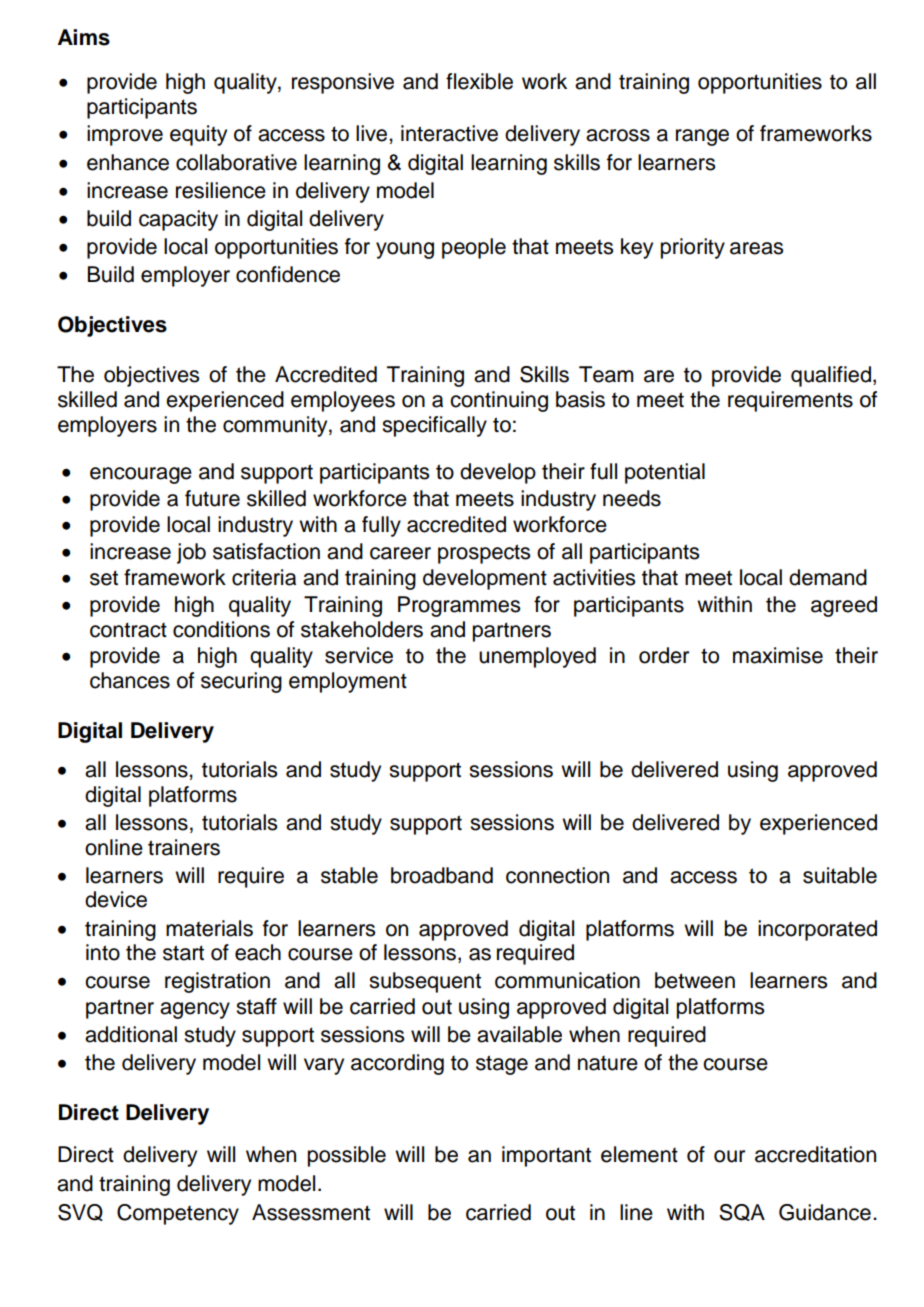  Describe the element at coordinates (178, 1214) in the document. I see `Competency` at that location.
